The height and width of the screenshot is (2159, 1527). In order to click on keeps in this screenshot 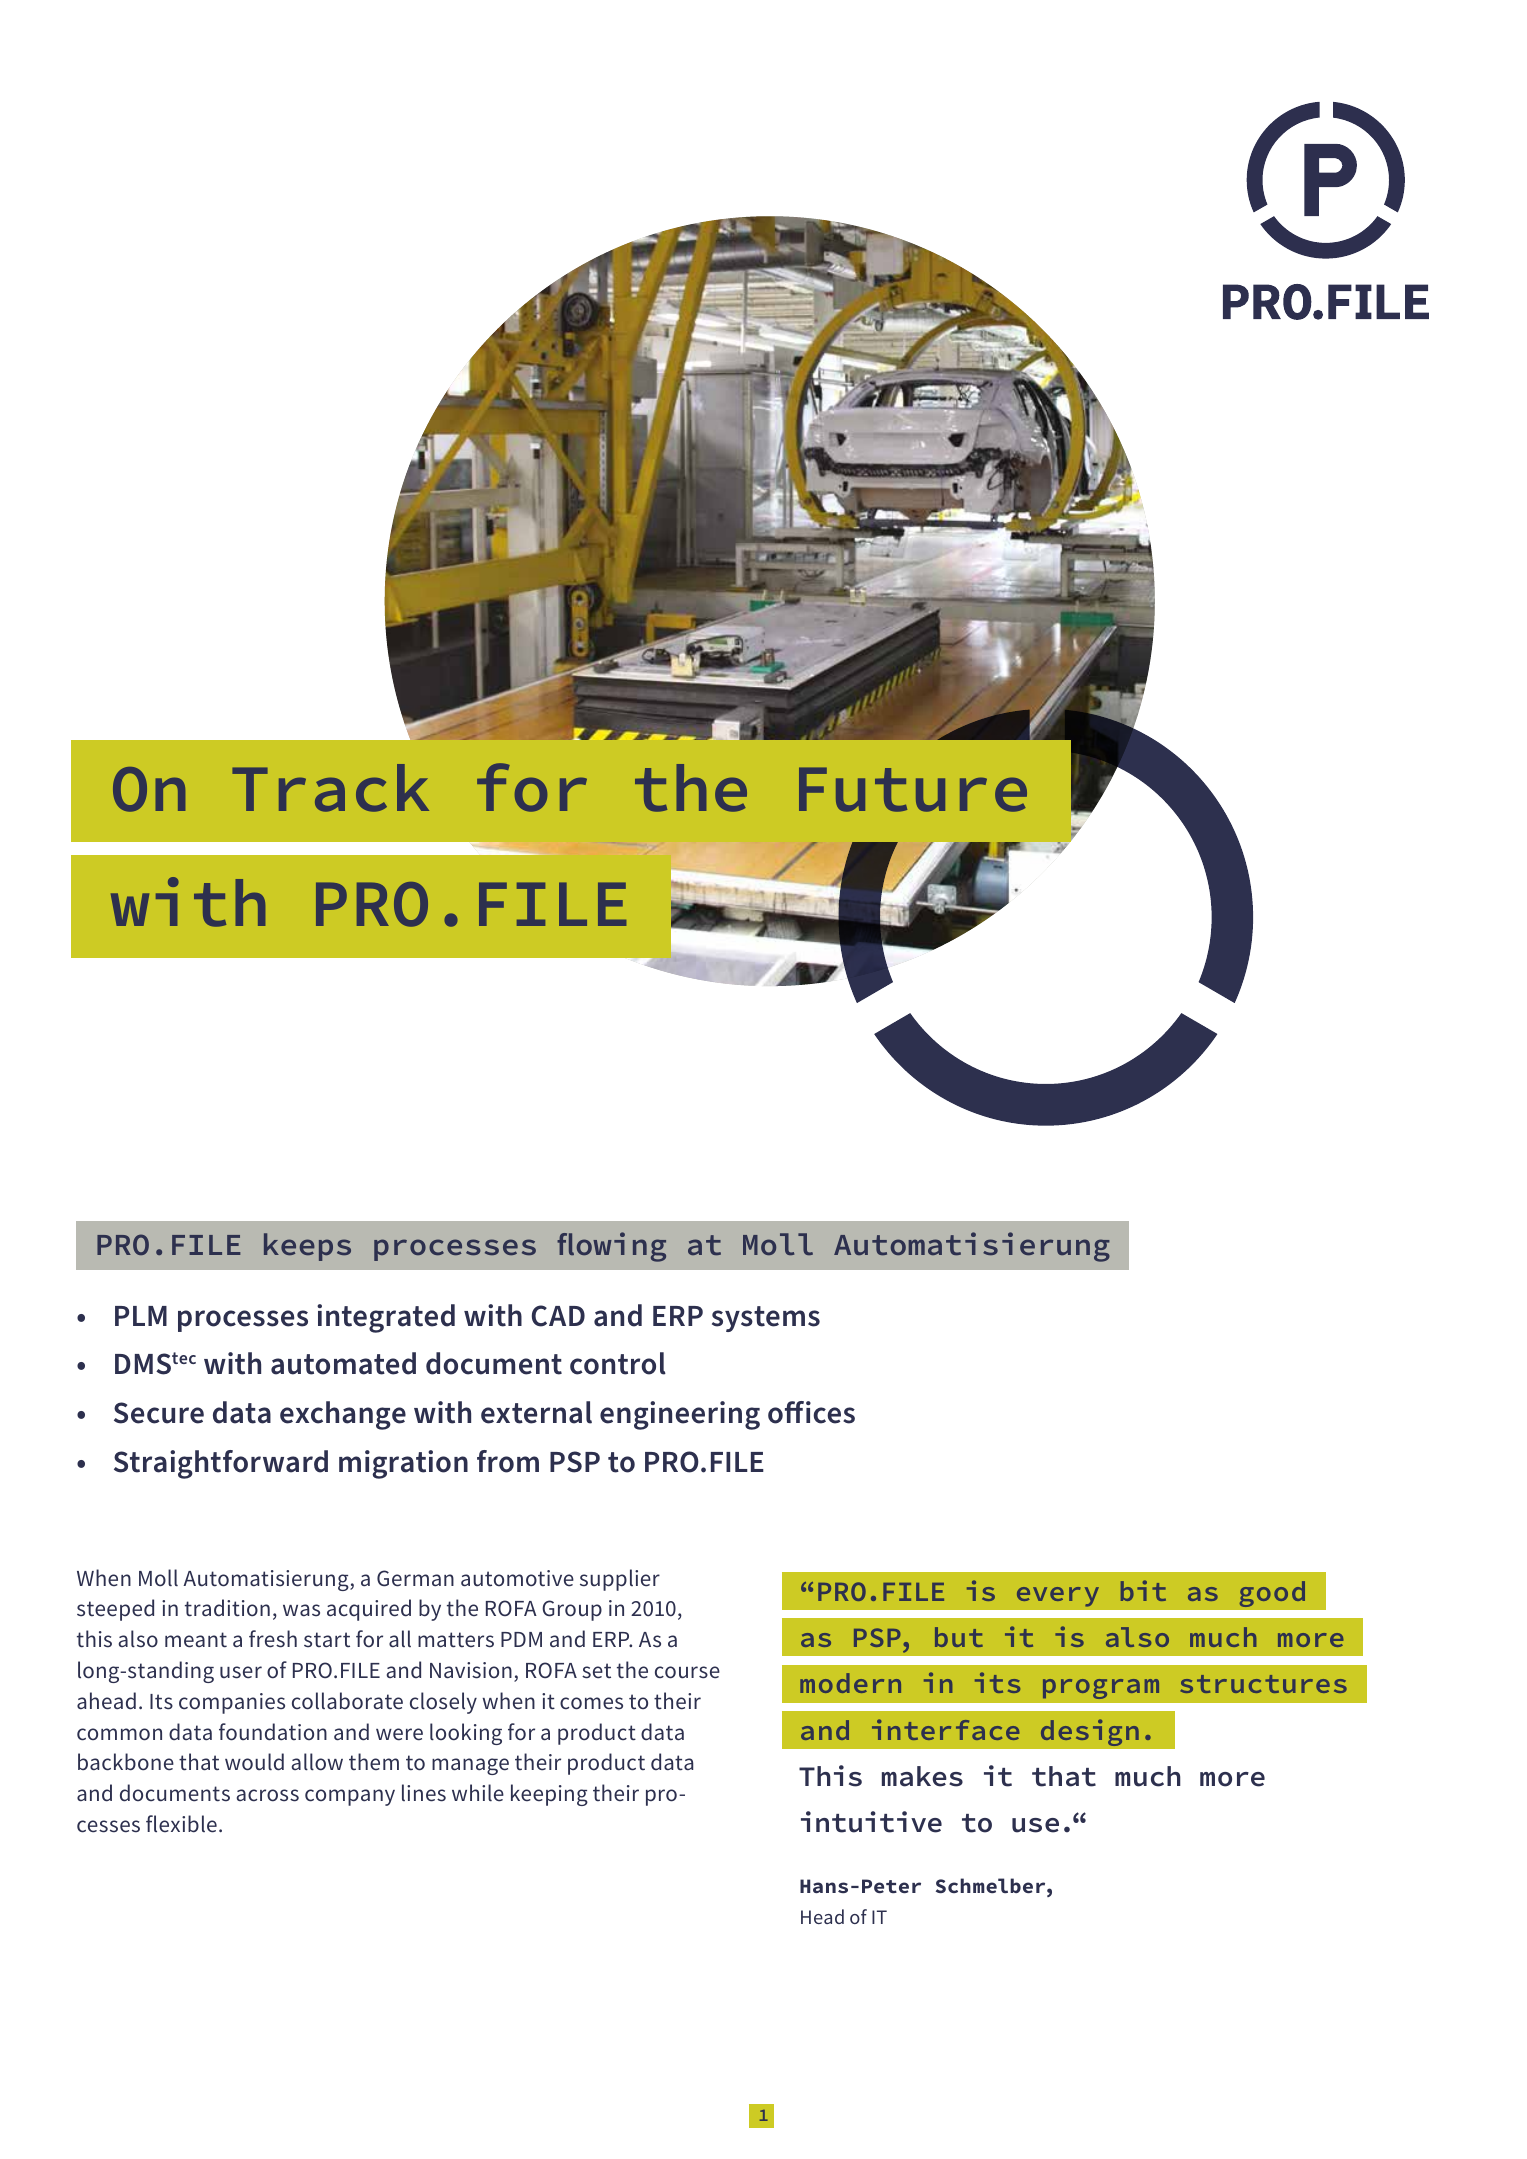, I will do `click(307, 1247)`.
